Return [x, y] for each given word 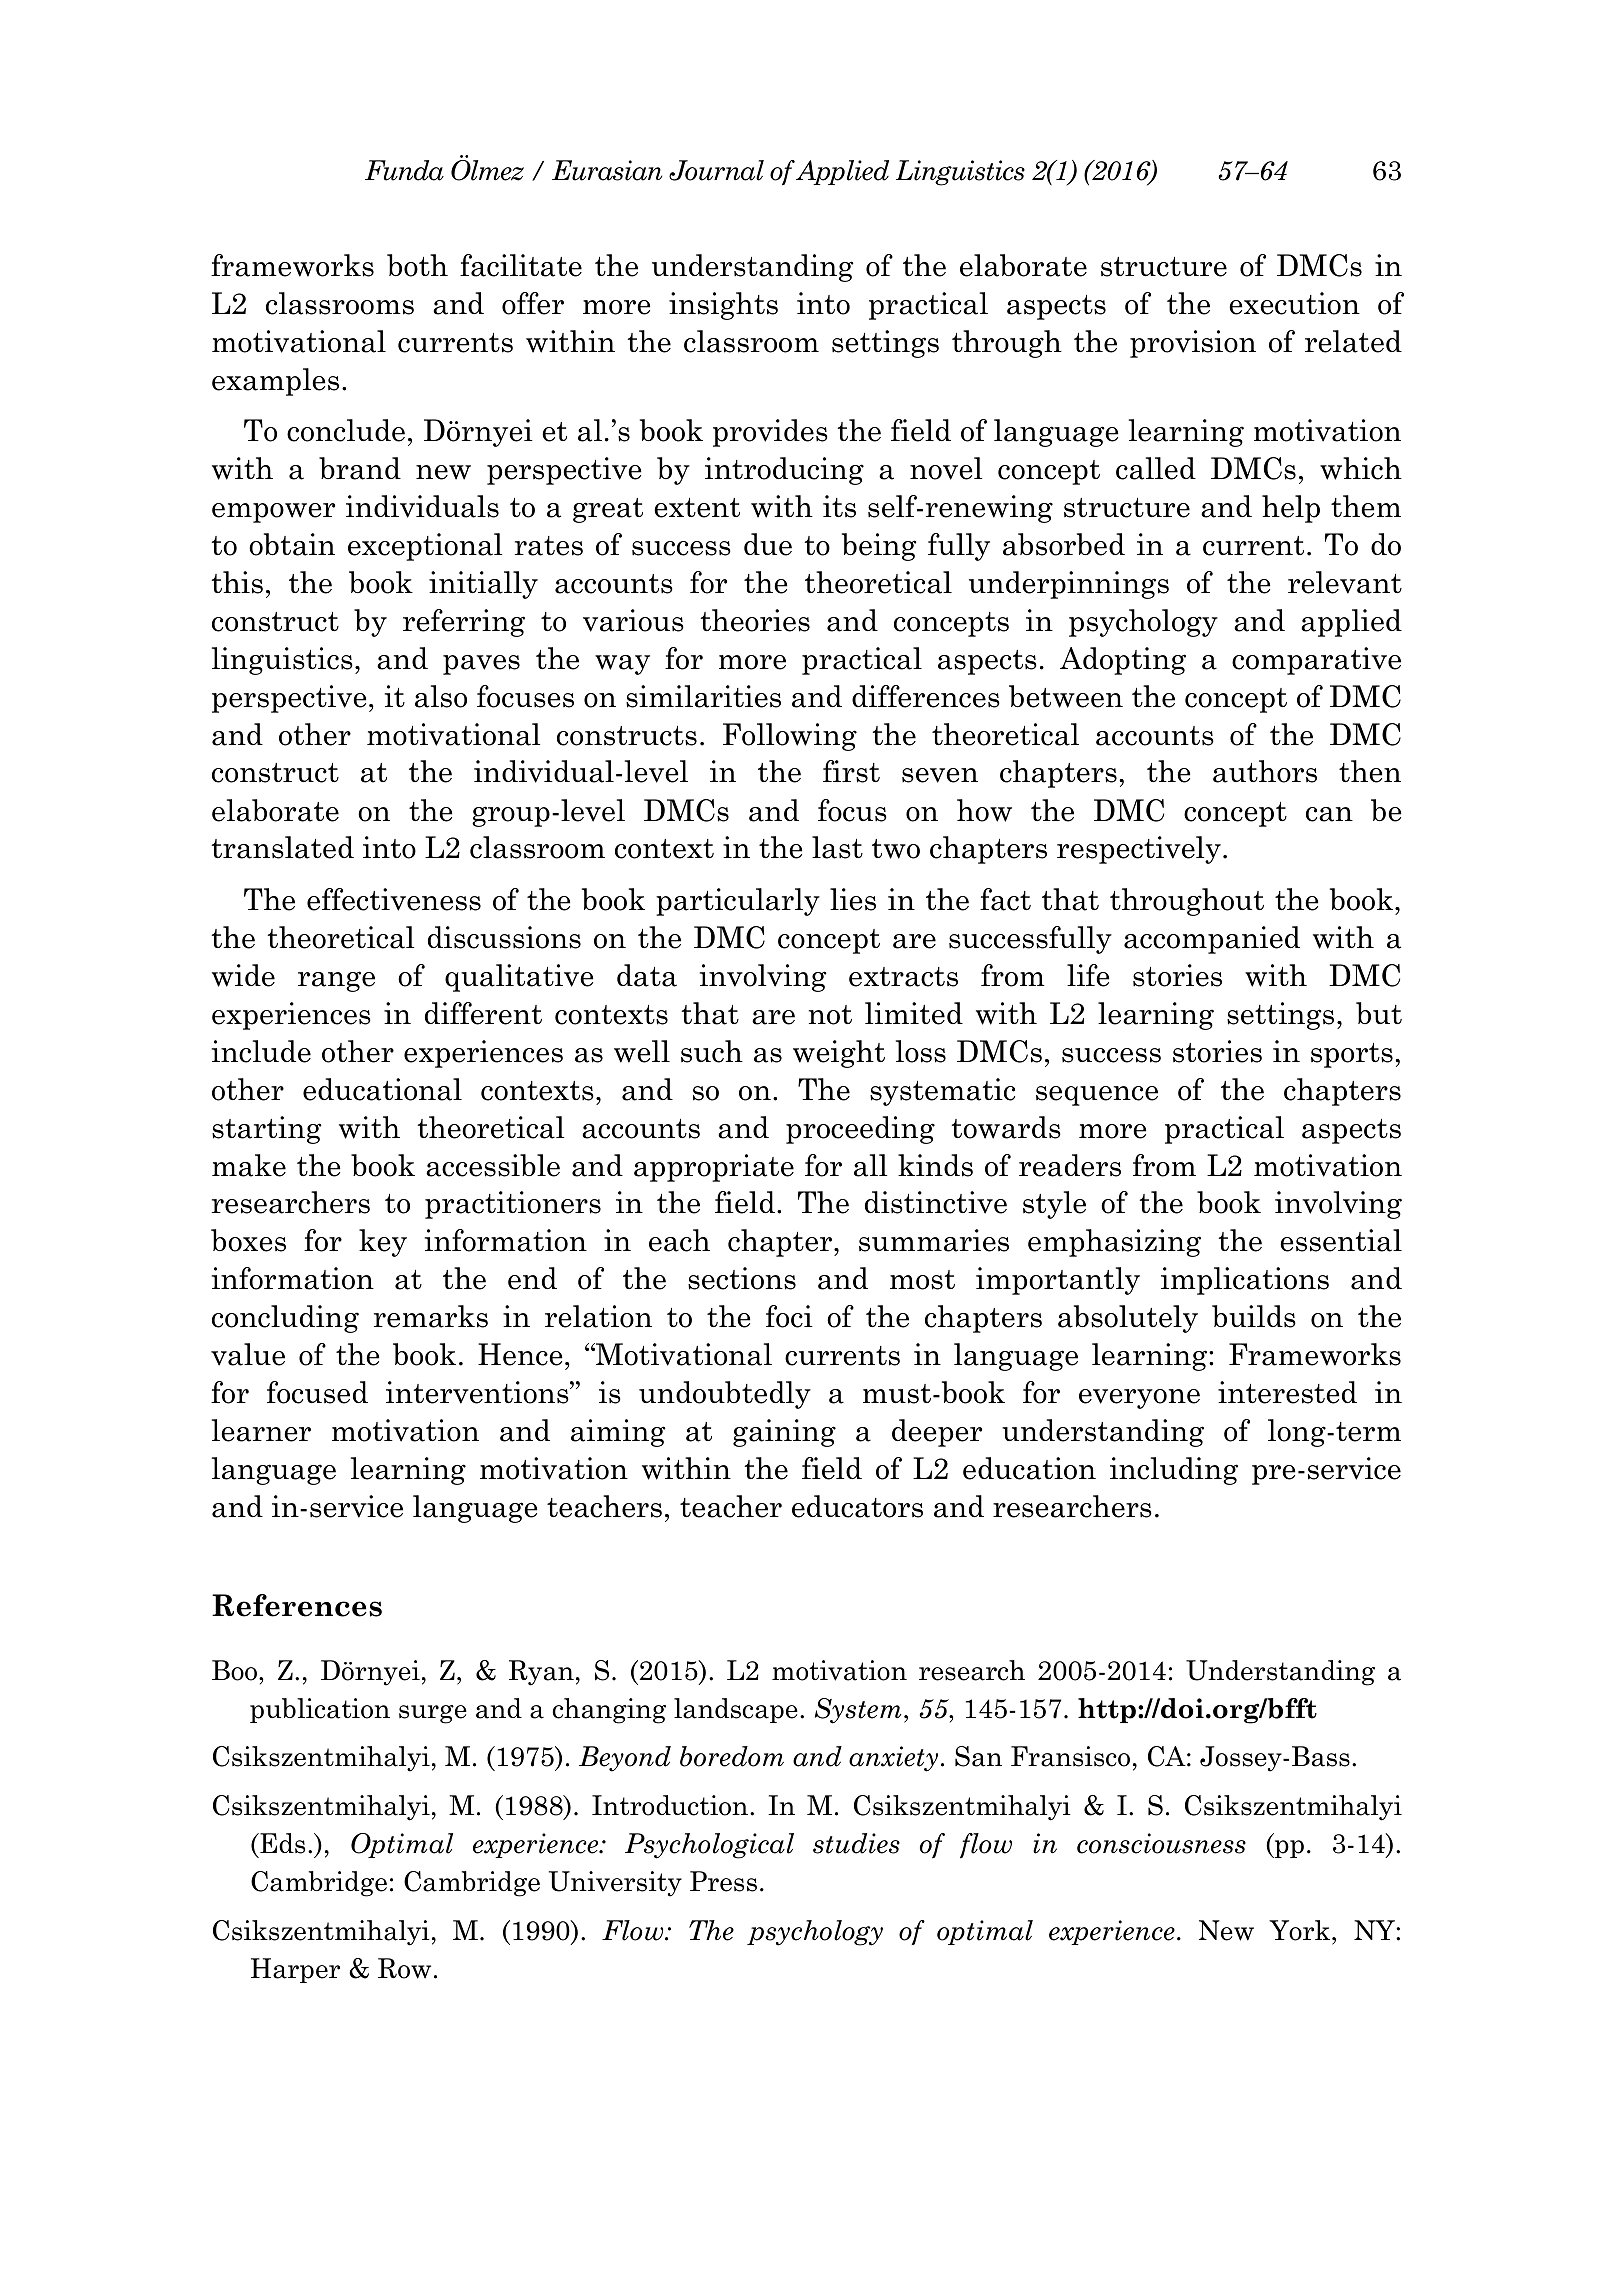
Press [723, 1881]
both [417, 265]
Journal [716, 170]
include [261, 1051]
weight [839, 1054]
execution [1294, 303]
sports [1352, 1055]
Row [404, 1968]
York [1301, 1930]
